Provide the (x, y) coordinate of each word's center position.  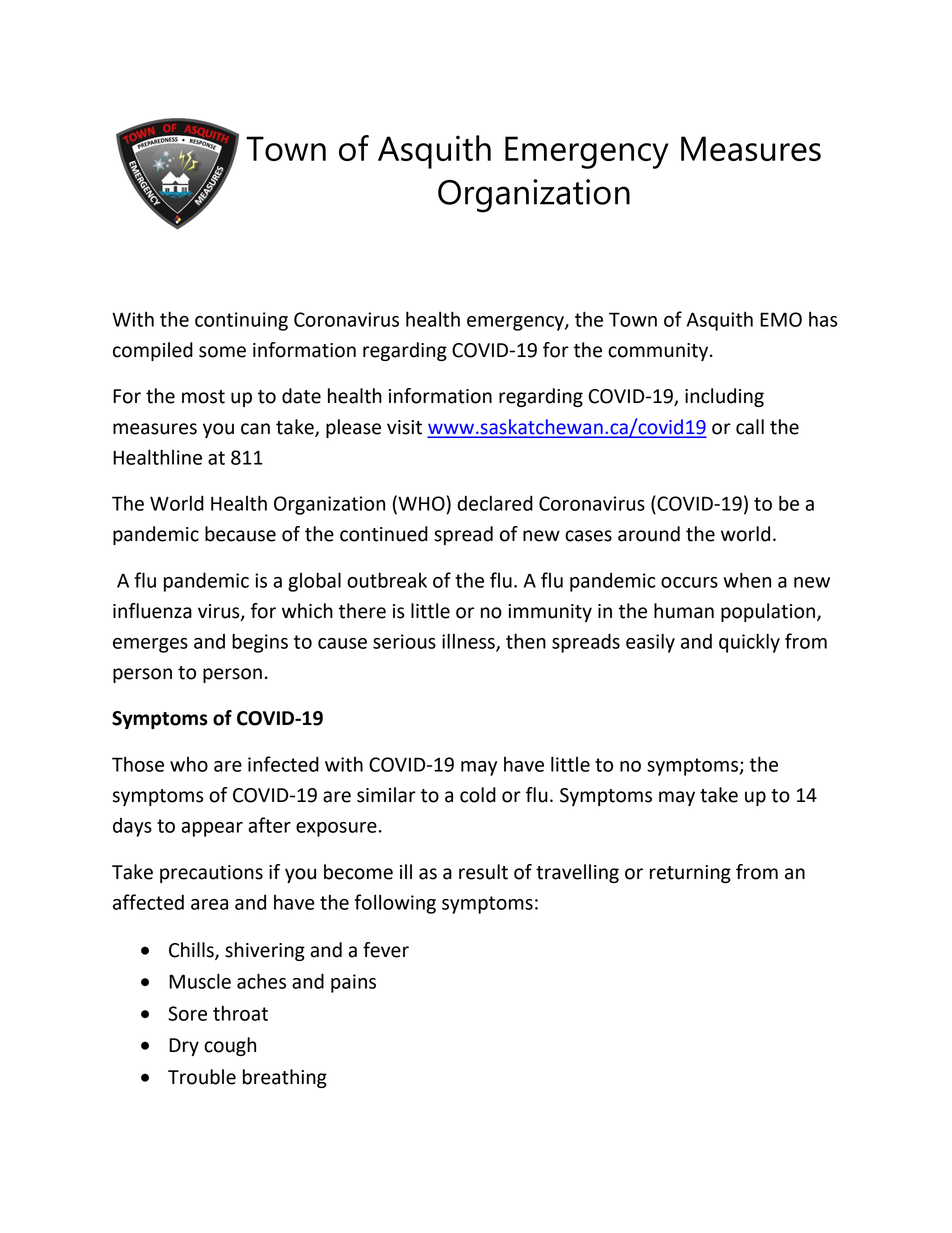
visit (404, 427)
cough (230, 1046)
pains (353, 983)
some (222, 352)
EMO (781, 319)
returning (690, 874)
